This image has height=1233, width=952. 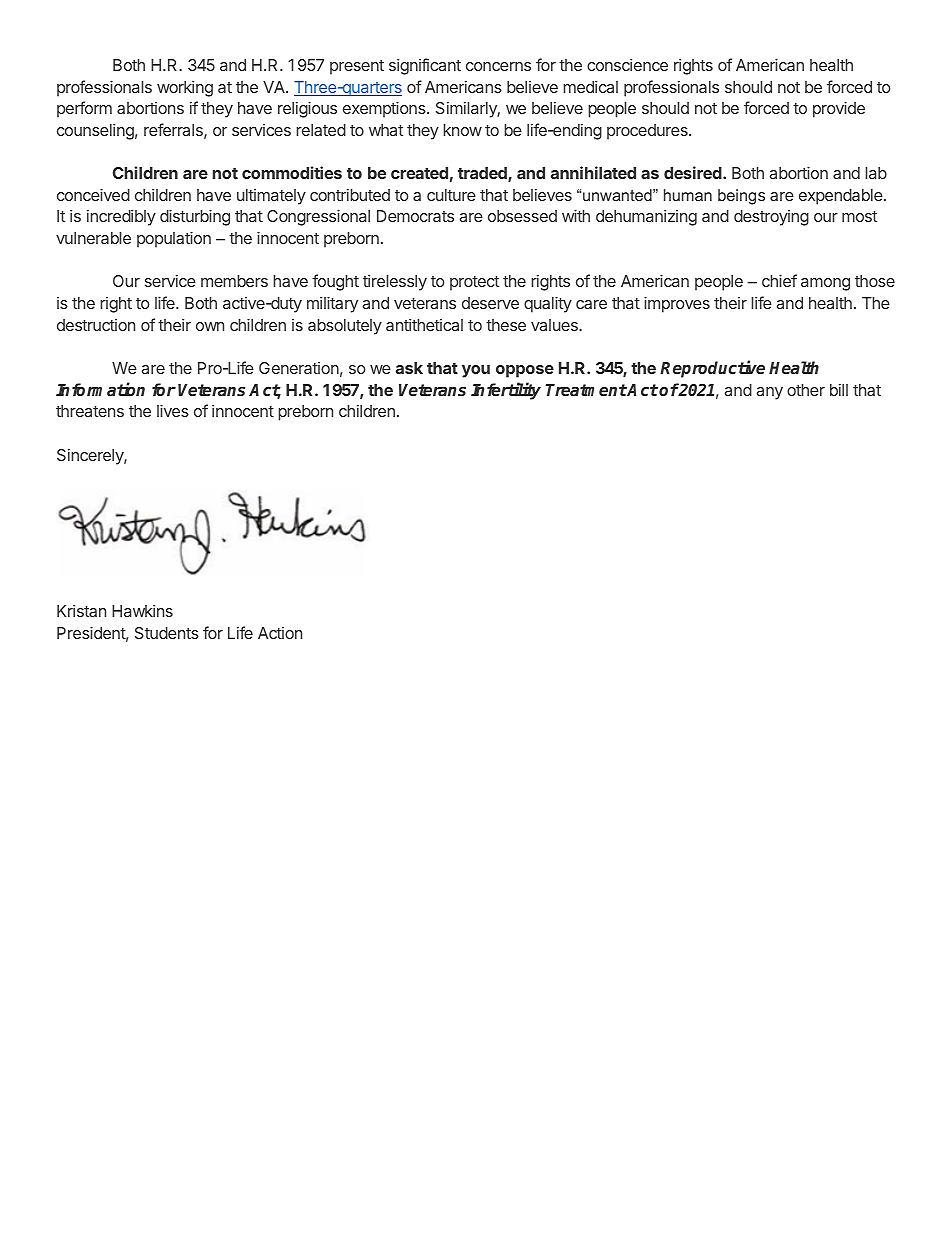 What do you see at coordinates (771, 218) in the image?
I see `destroying` at bounding box center [771, 218].
